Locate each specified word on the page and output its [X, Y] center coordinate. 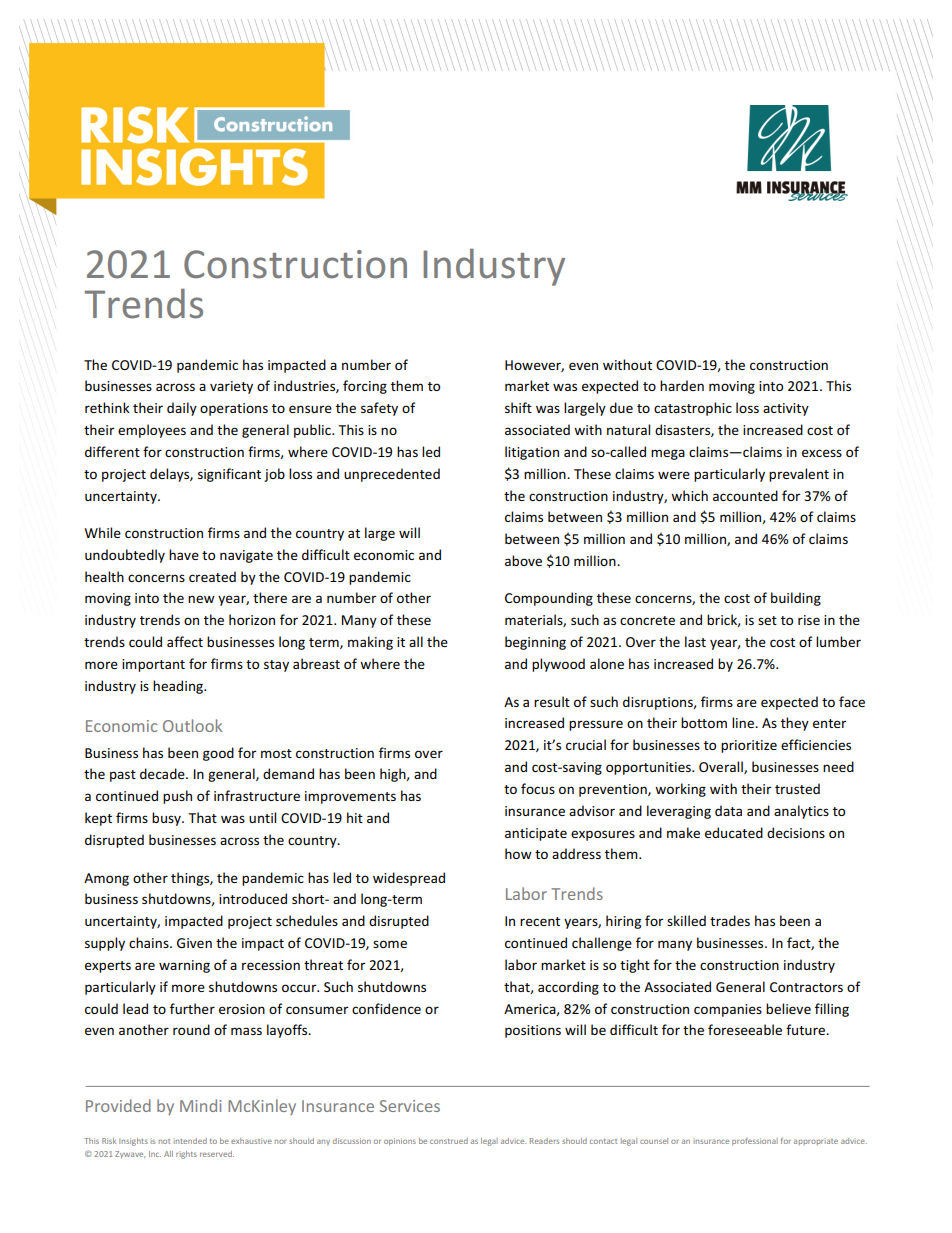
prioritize [749, 746]
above [523, 560]
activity [786, 409]
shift [518, 407]
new [201, 599]
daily [182, 409]
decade [163, 773]
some [390, 944]
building [796, 599]
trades [730, 920]
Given [194, 943]
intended [190, 1141]
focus [538, 788]
